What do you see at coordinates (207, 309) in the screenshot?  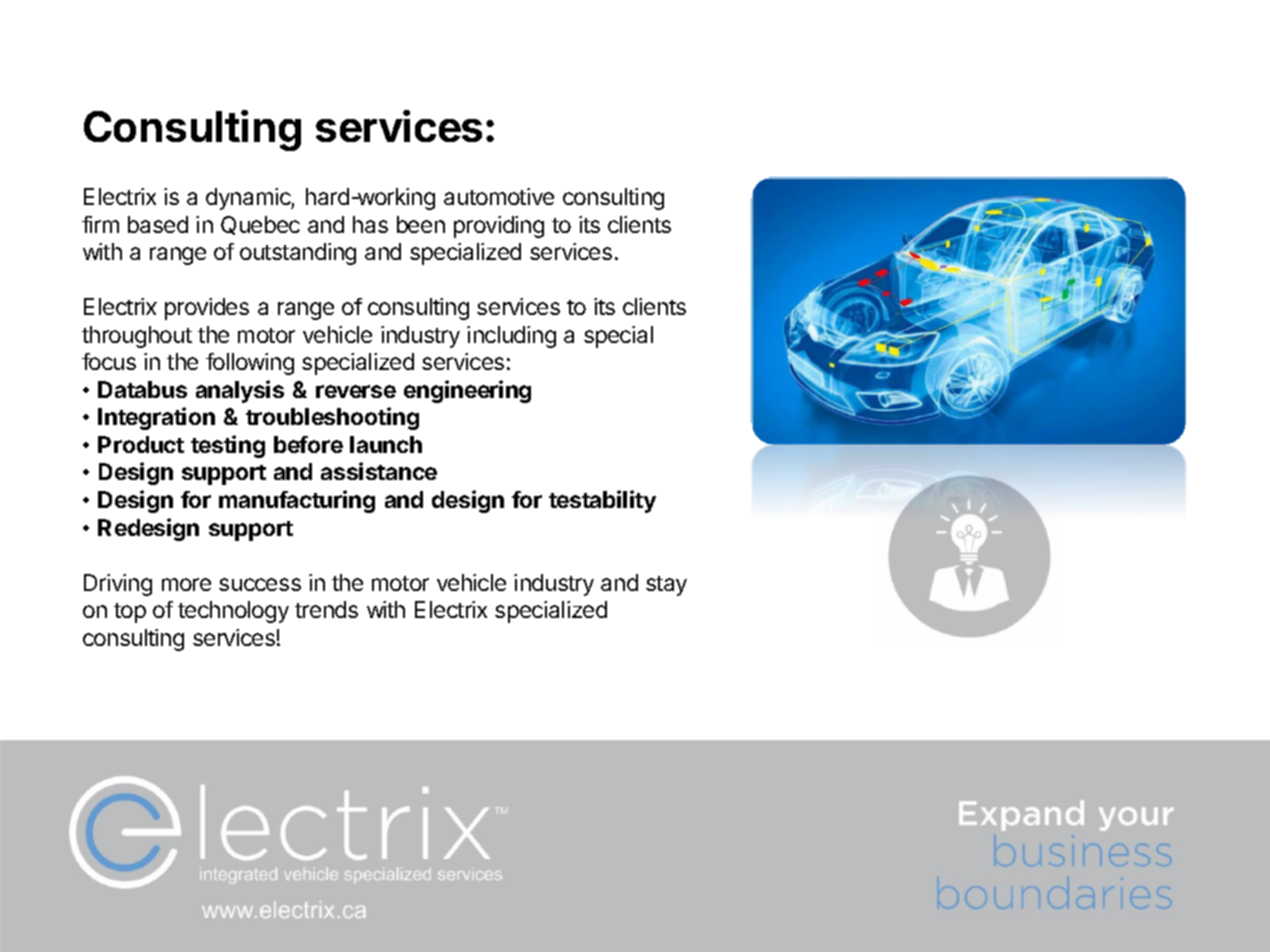 I see `provides` at bounding box center [207, 309].
